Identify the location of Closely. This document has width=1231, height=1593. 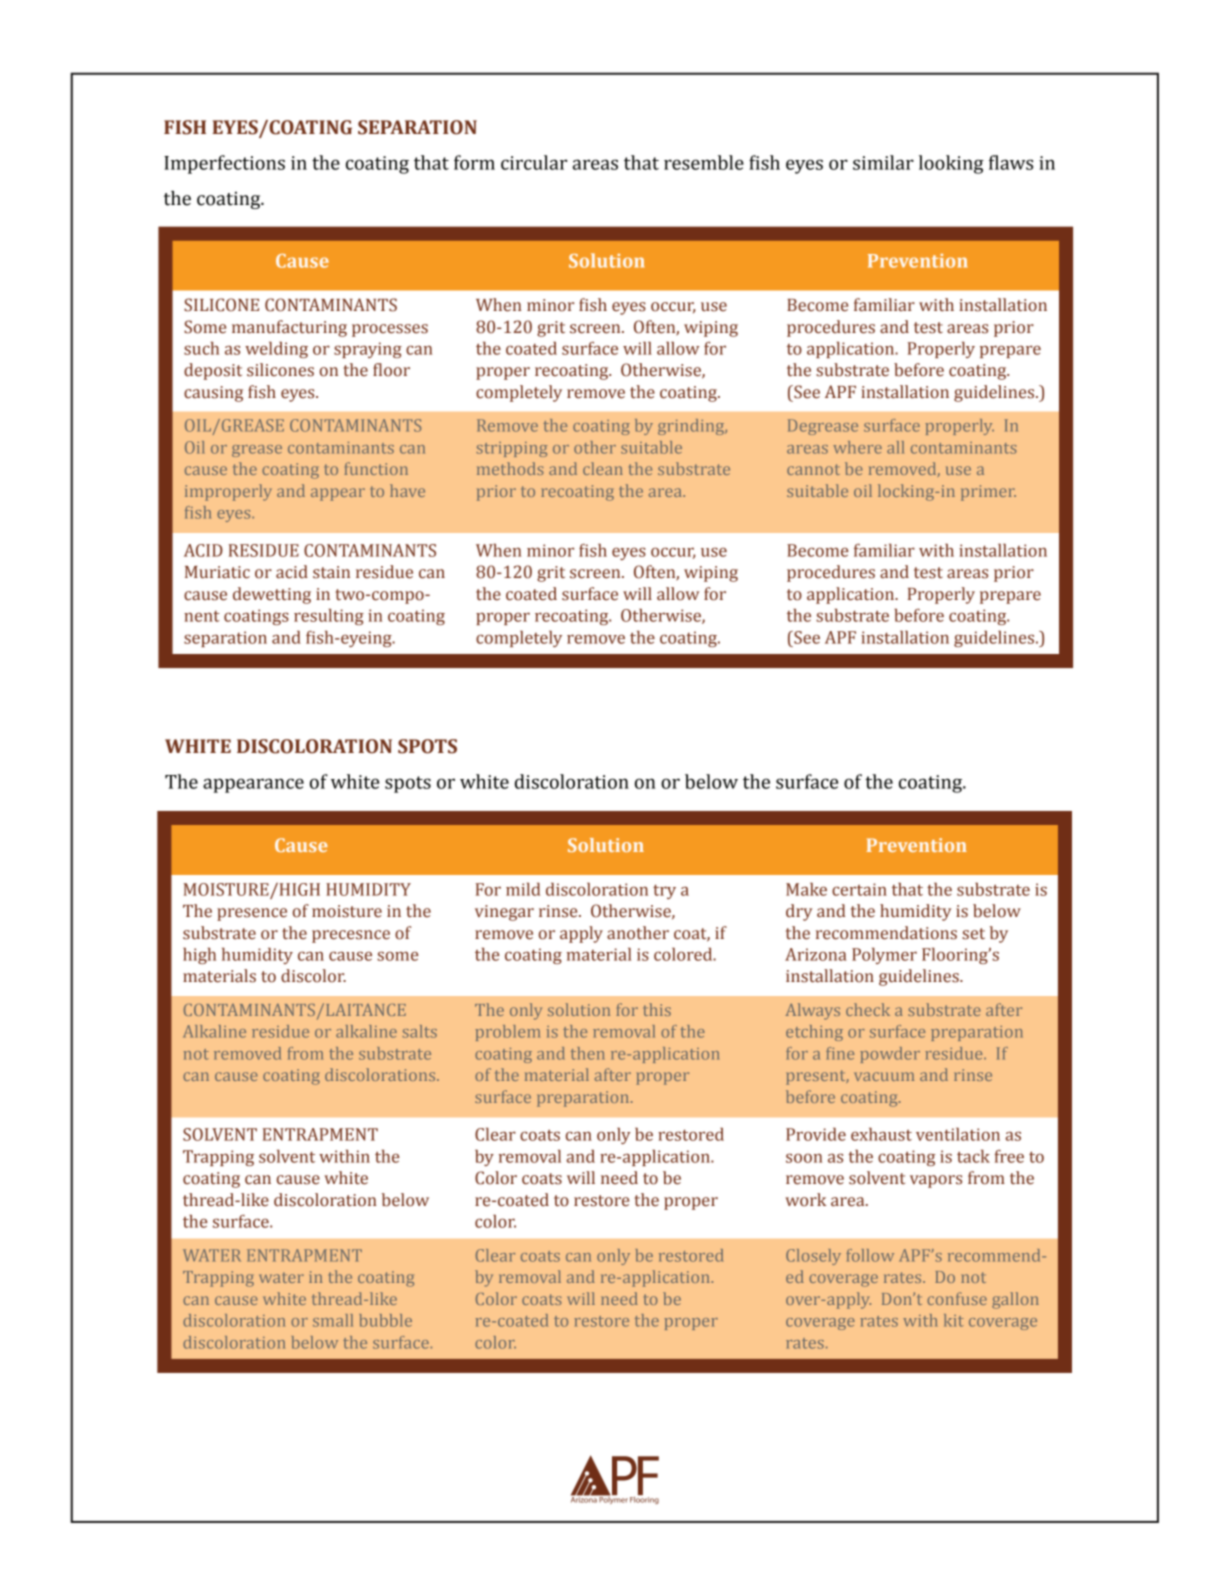
(813, 1257).
